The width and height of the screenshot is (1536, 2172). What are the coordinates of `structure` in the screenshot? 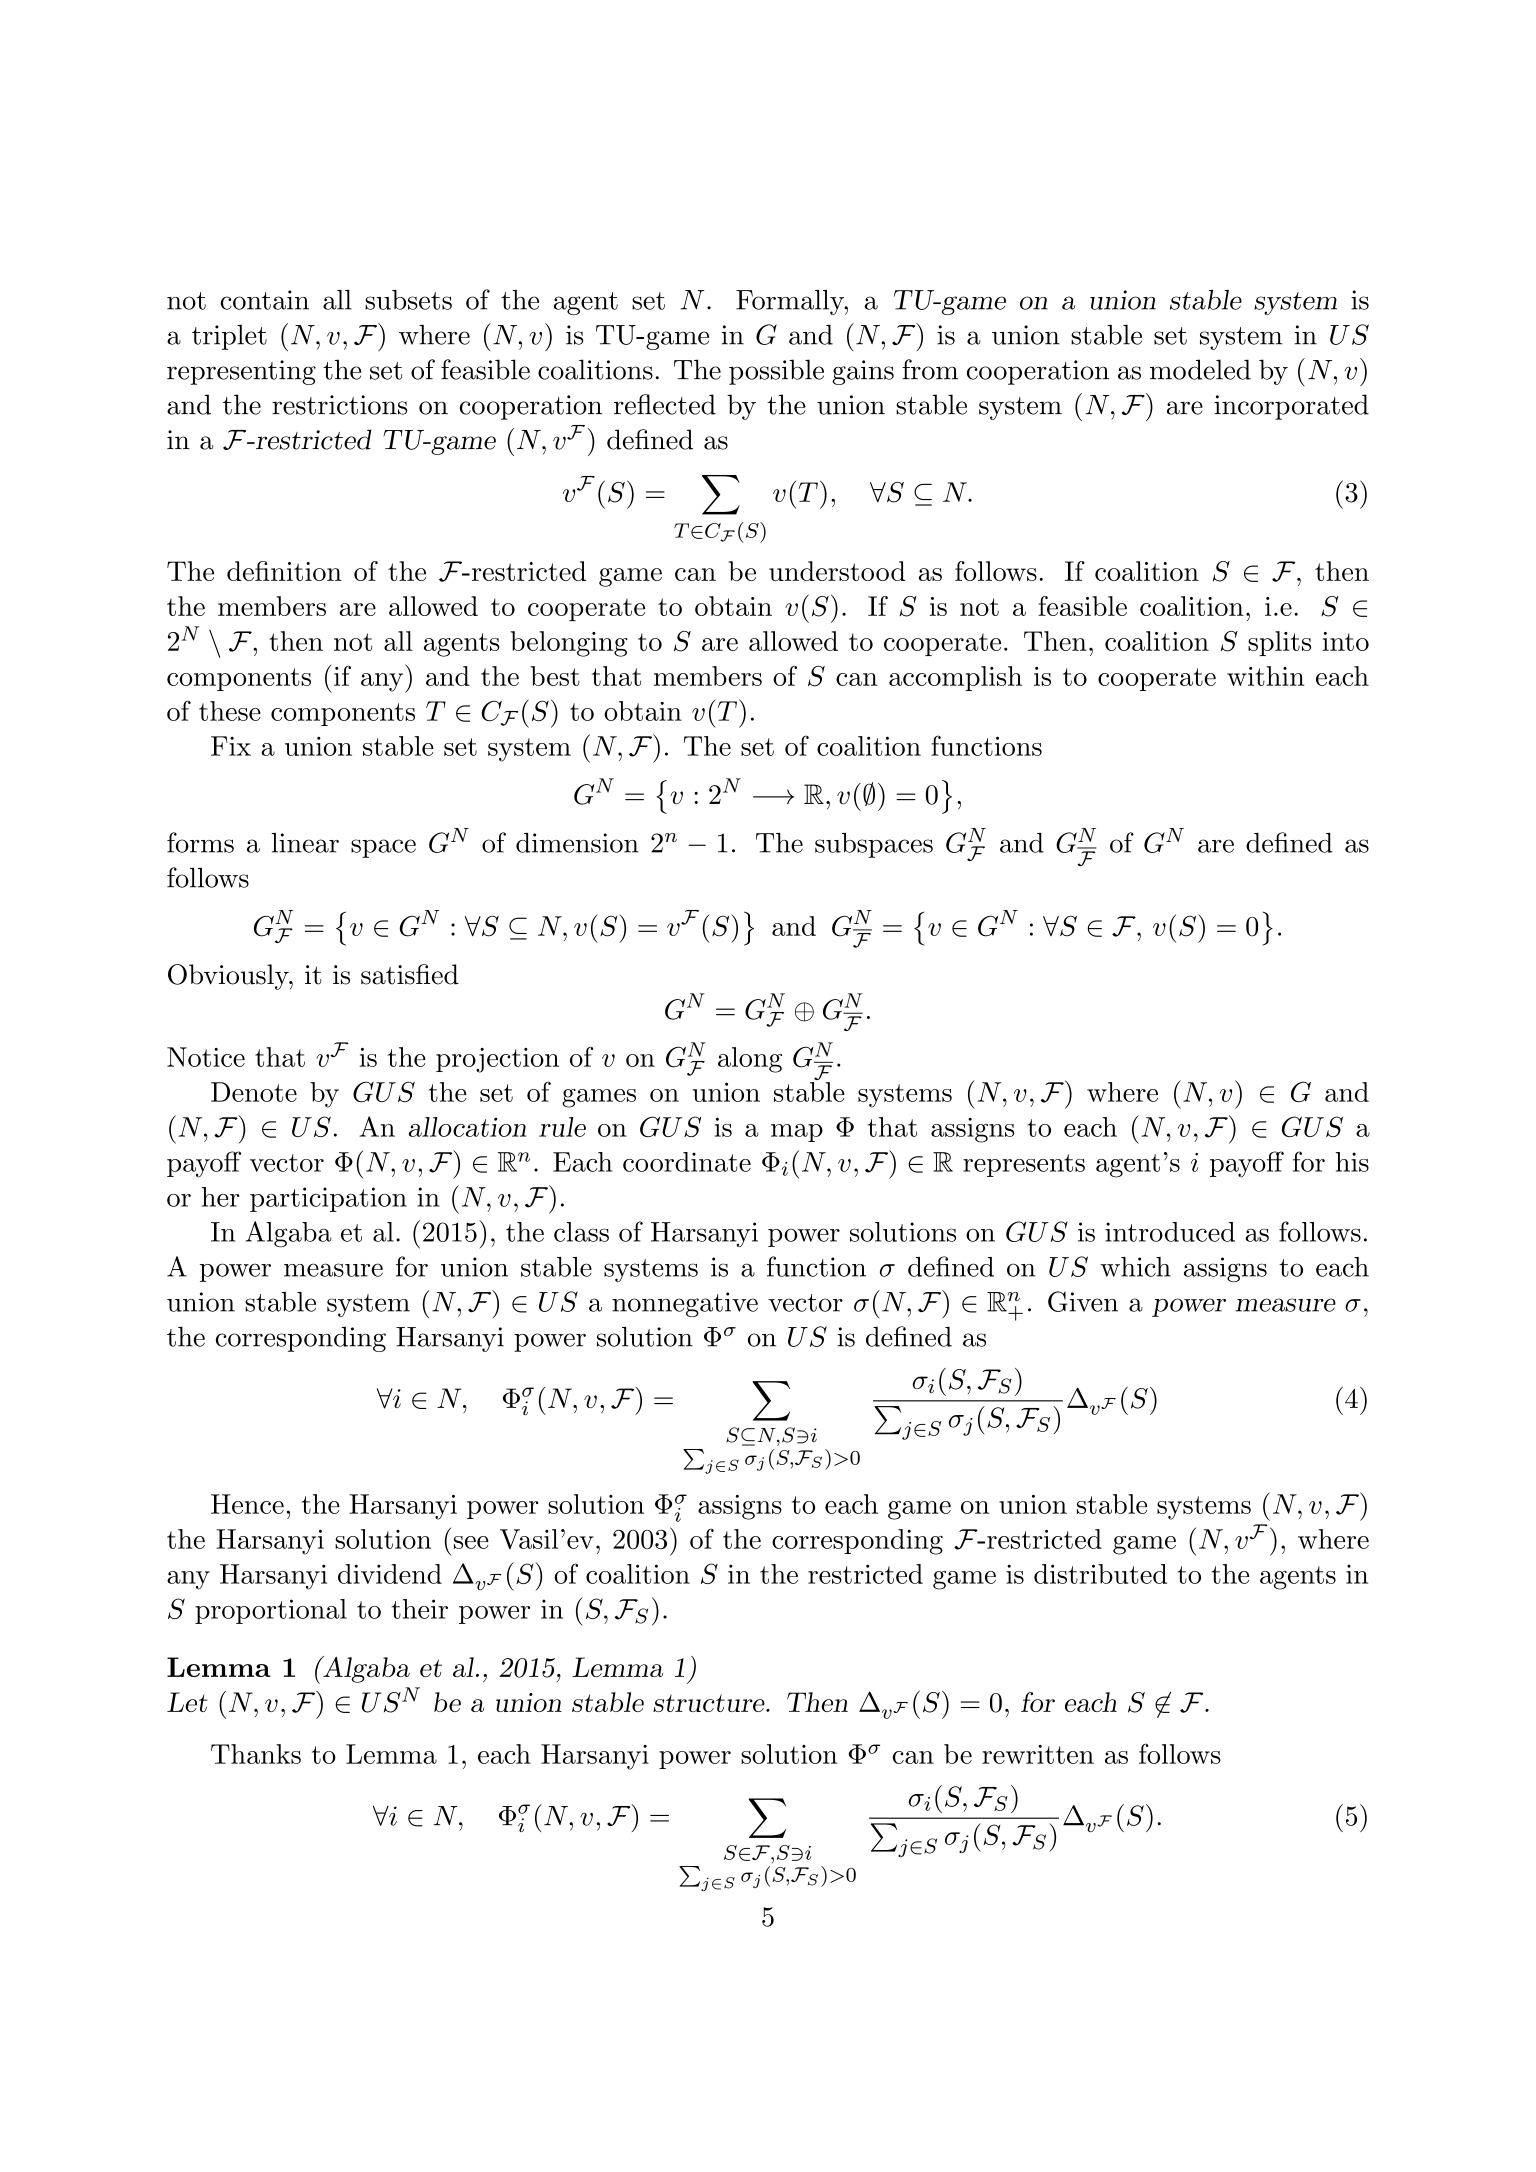 It's located at (710, 1703).
